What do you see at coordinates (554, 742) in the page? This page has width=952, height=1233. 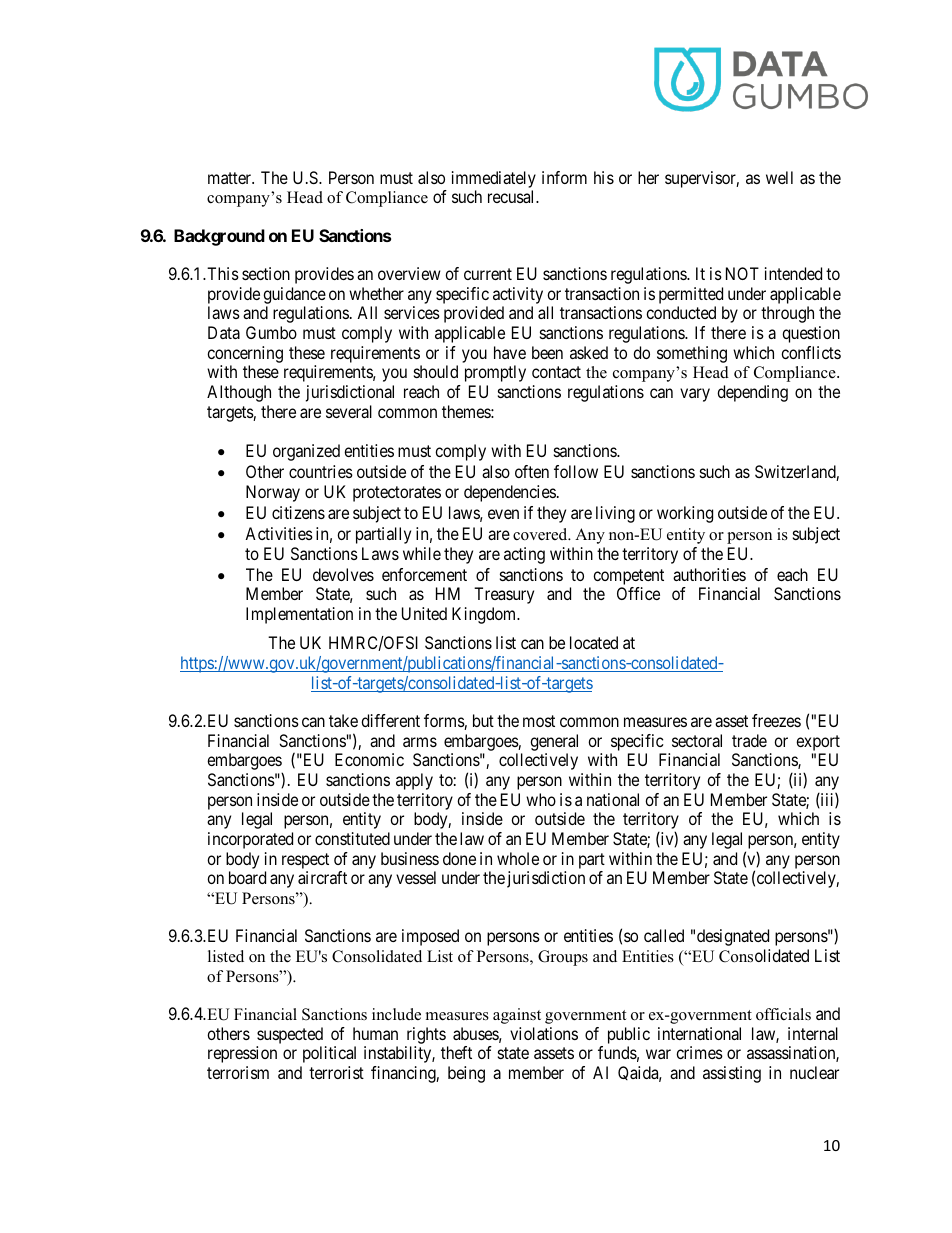 I see `general` at bounding box center [554, 742].
